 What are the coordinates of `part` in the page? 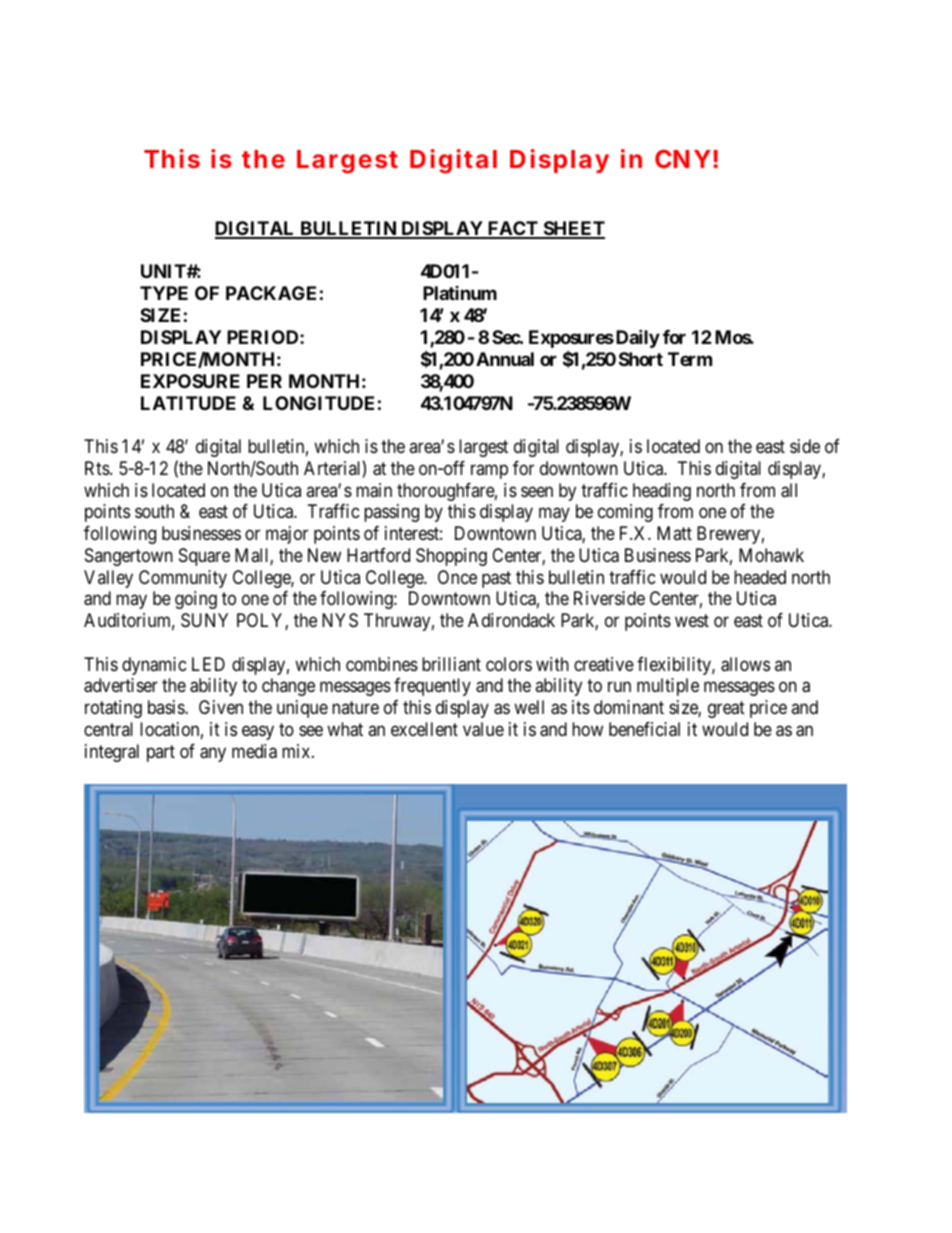 It's located at (161, 753).
